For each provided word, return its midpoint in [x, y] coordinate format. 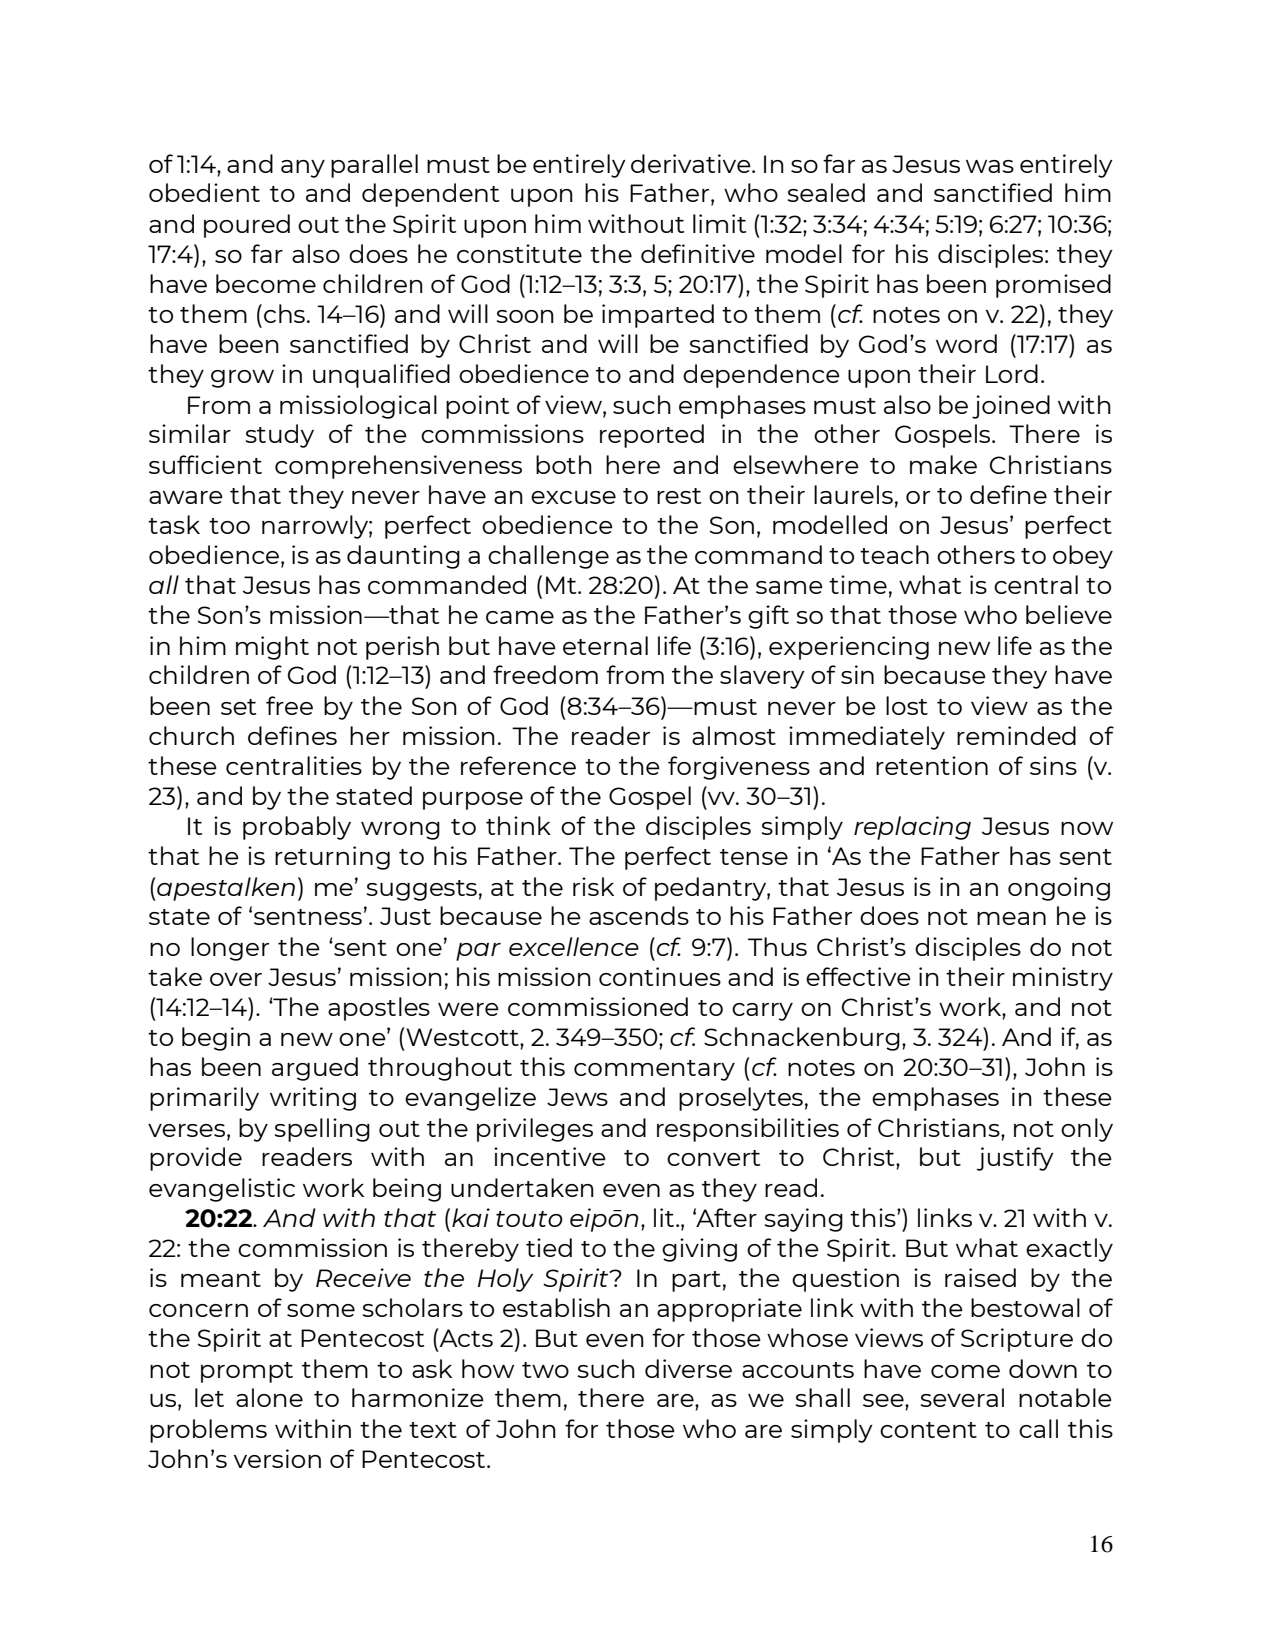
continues [660, 976]
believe [1069, 614]
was [990, 166]
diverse [688, 1368]
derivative [692, 163]
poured [247, 226]
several [962, 1397]
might [272, 648]
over [236, 979]
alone [269, 1397]
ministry [1063, 979]
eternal [605, 645]
